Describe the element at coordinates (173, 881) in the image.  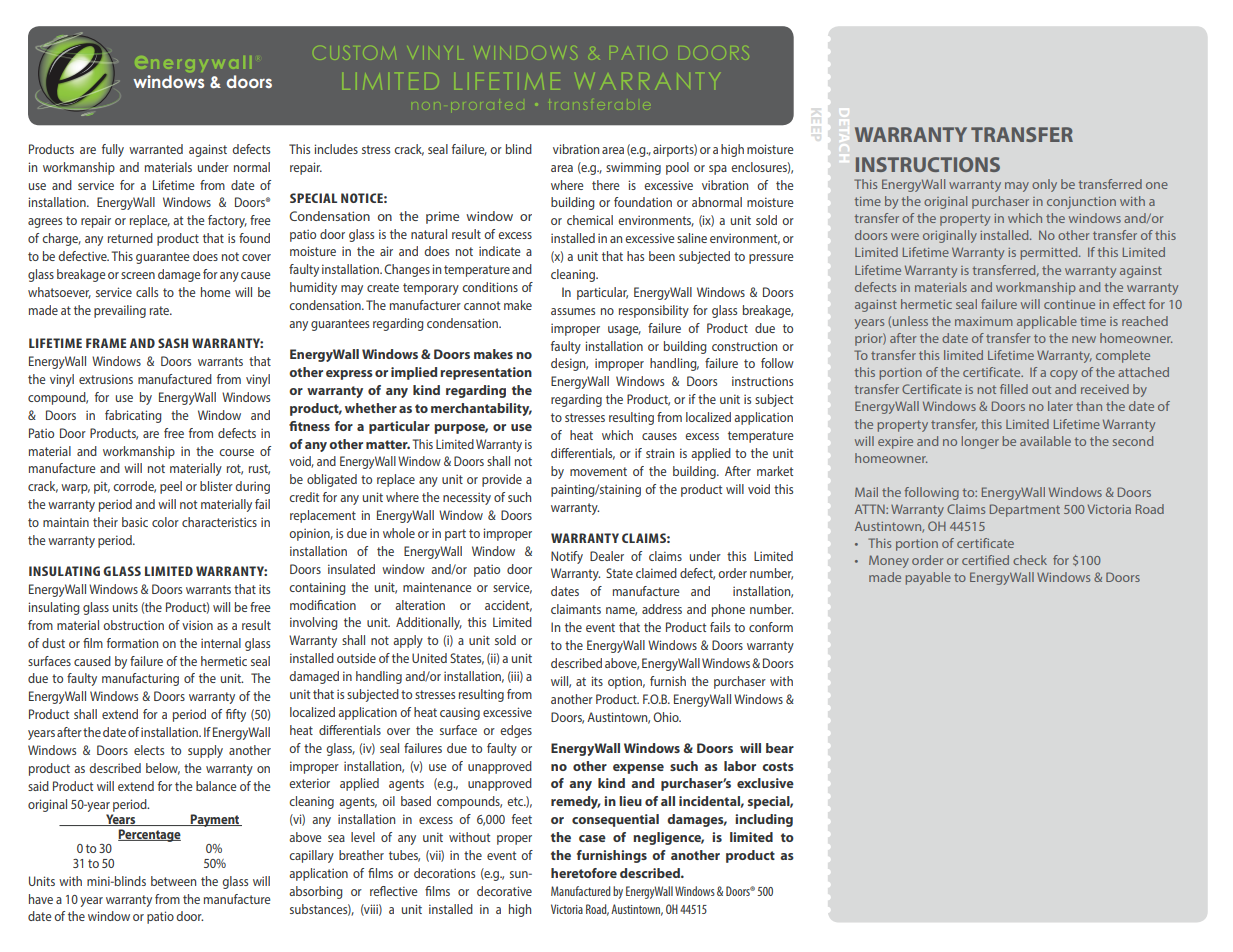
I see `between` at that location.
